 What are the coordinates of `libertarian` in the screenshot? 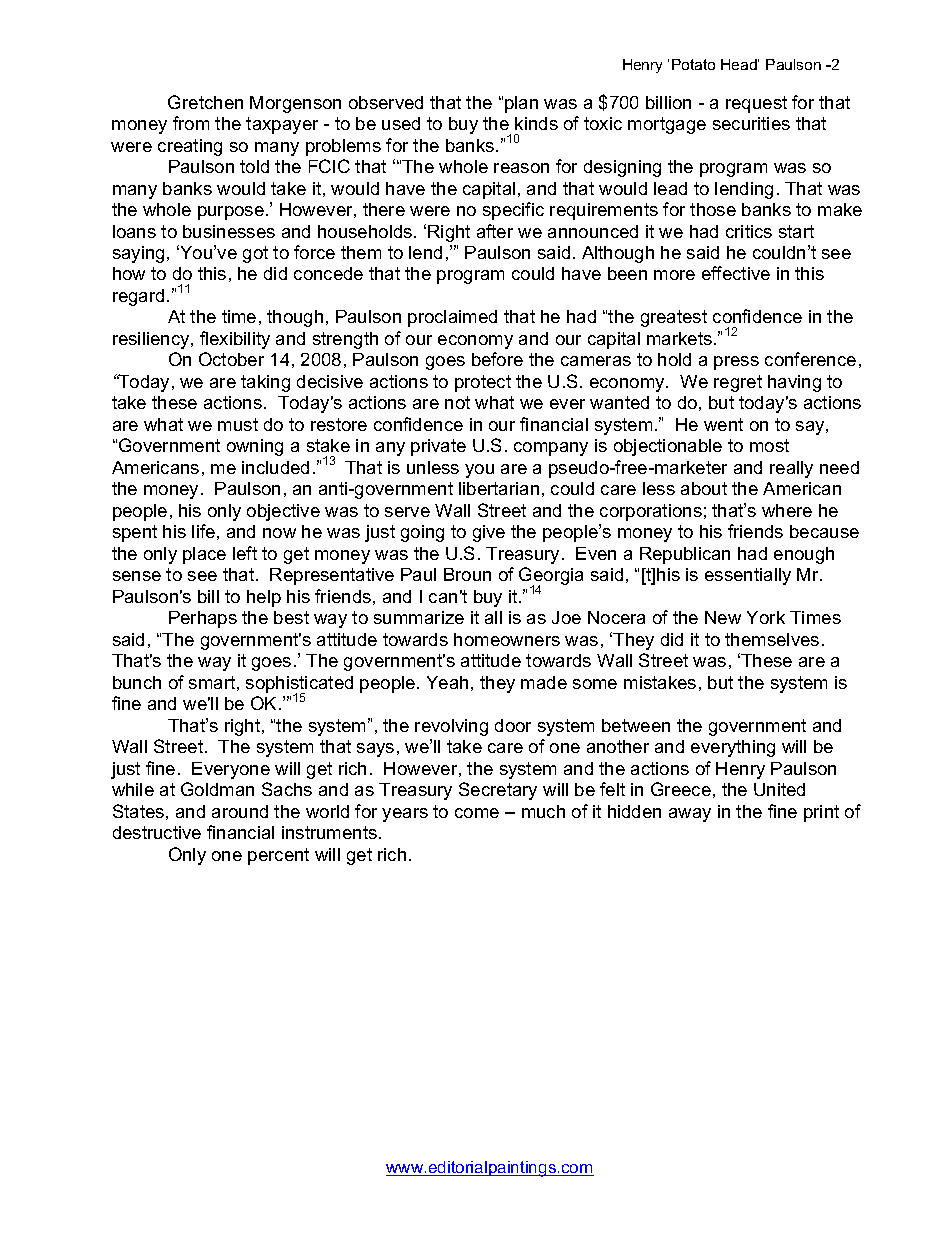 It's located at (499, 488).
